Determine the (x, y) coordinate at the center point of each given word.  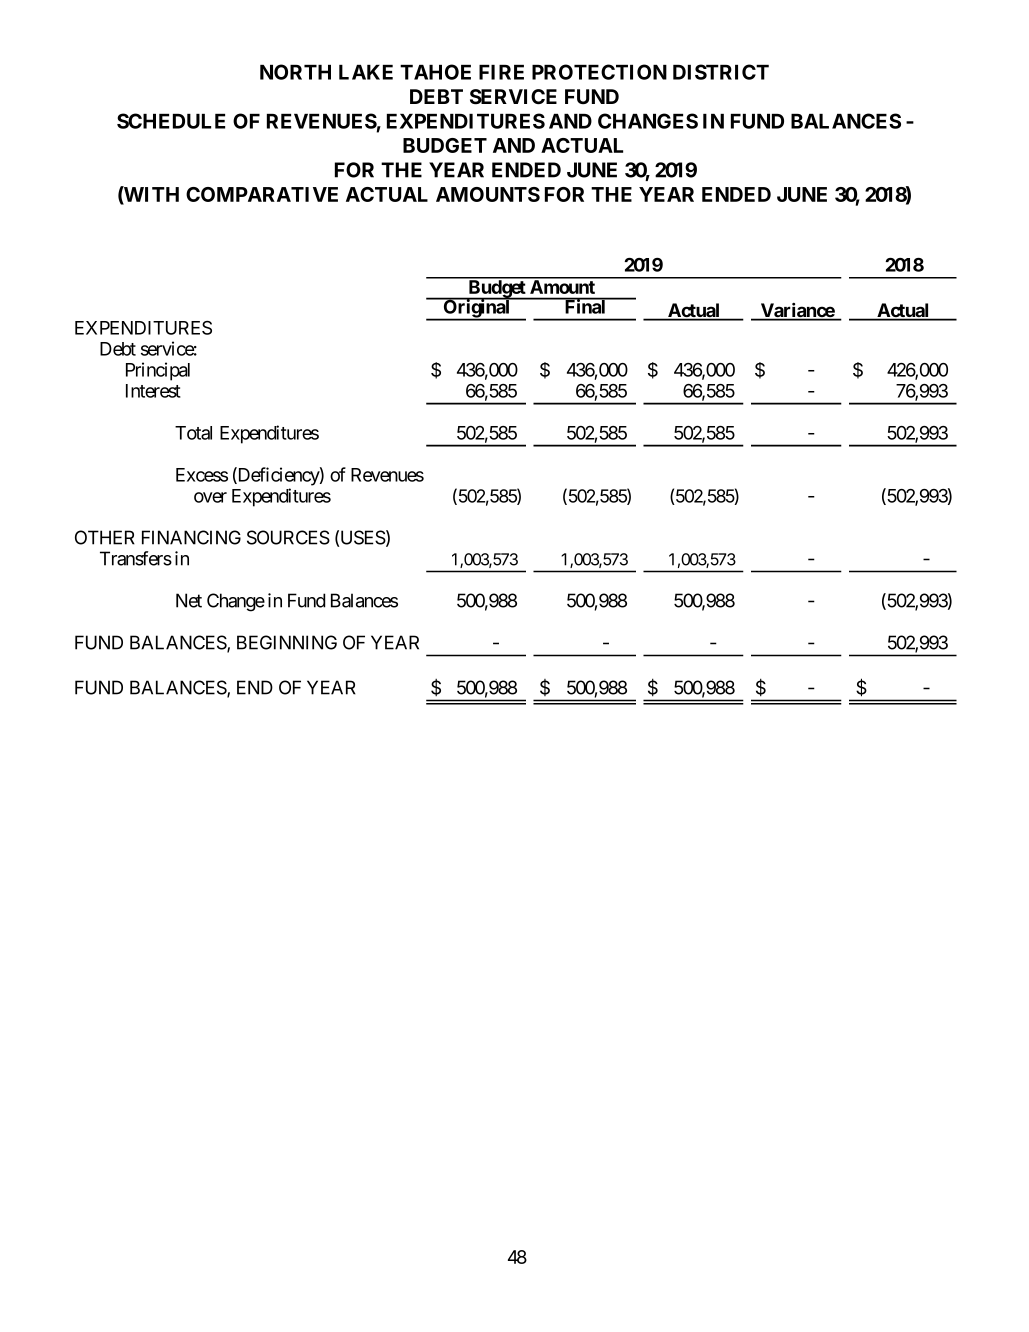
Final (585, 306)
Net (189, 600)
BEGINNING (287, 642)
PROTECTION (599, 72)
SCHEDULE (171, 121)
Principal (158, 371)
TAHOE (435, 72)
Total (193, 433)
